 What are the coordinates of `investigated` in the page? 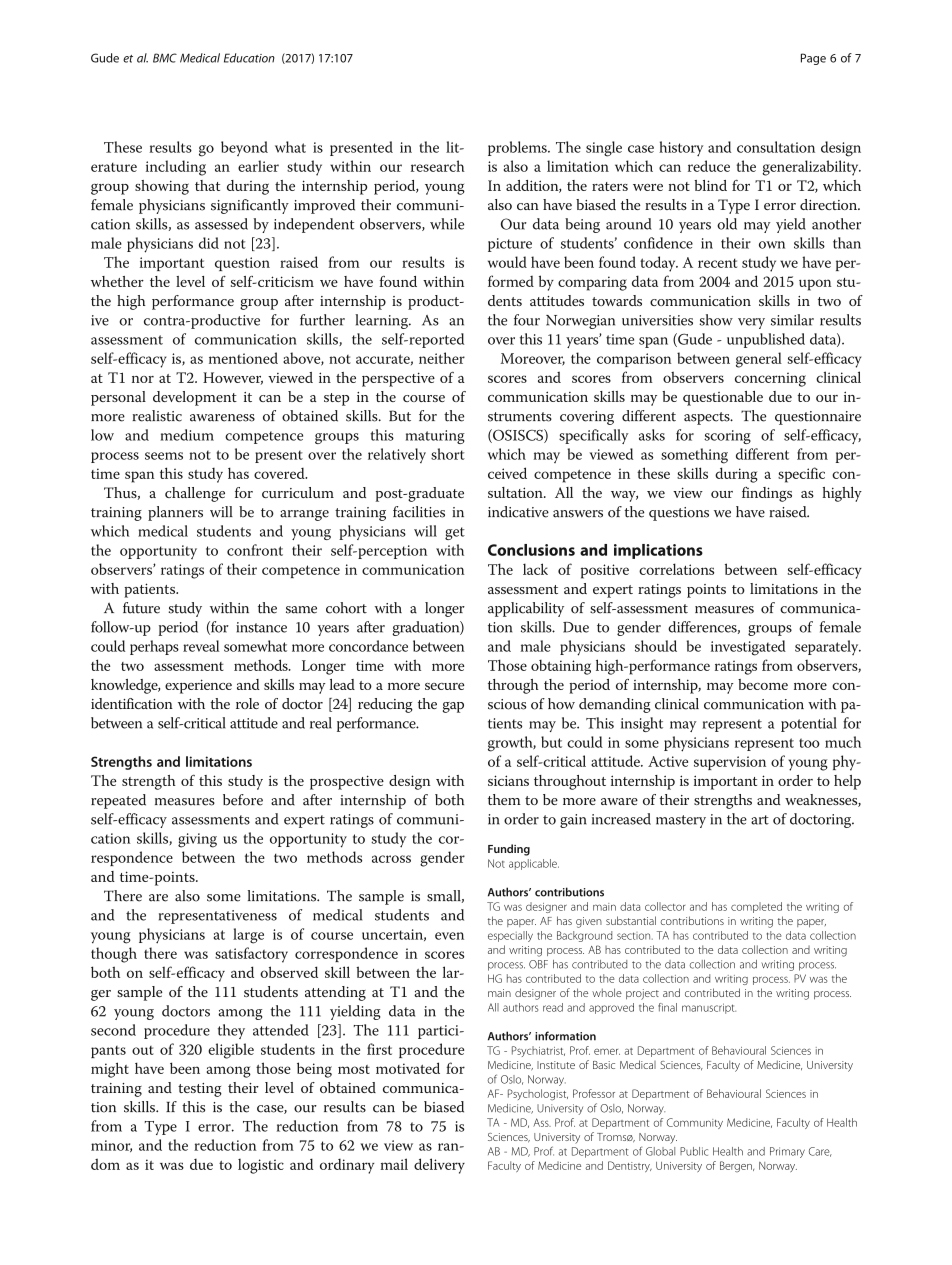 It's located at (748, 648).
